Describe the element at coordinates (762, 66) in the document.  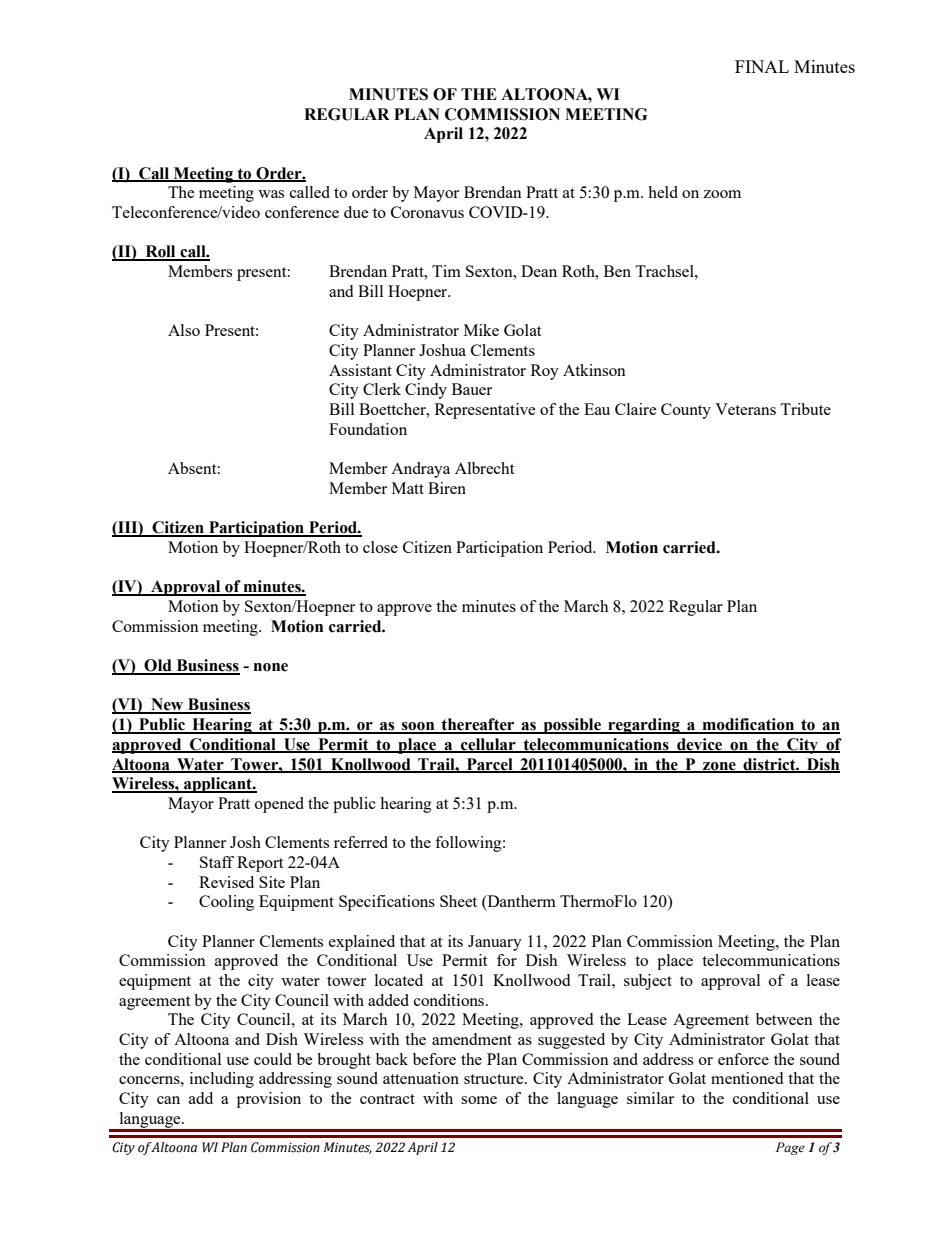
I see `FINAL` at that location.
